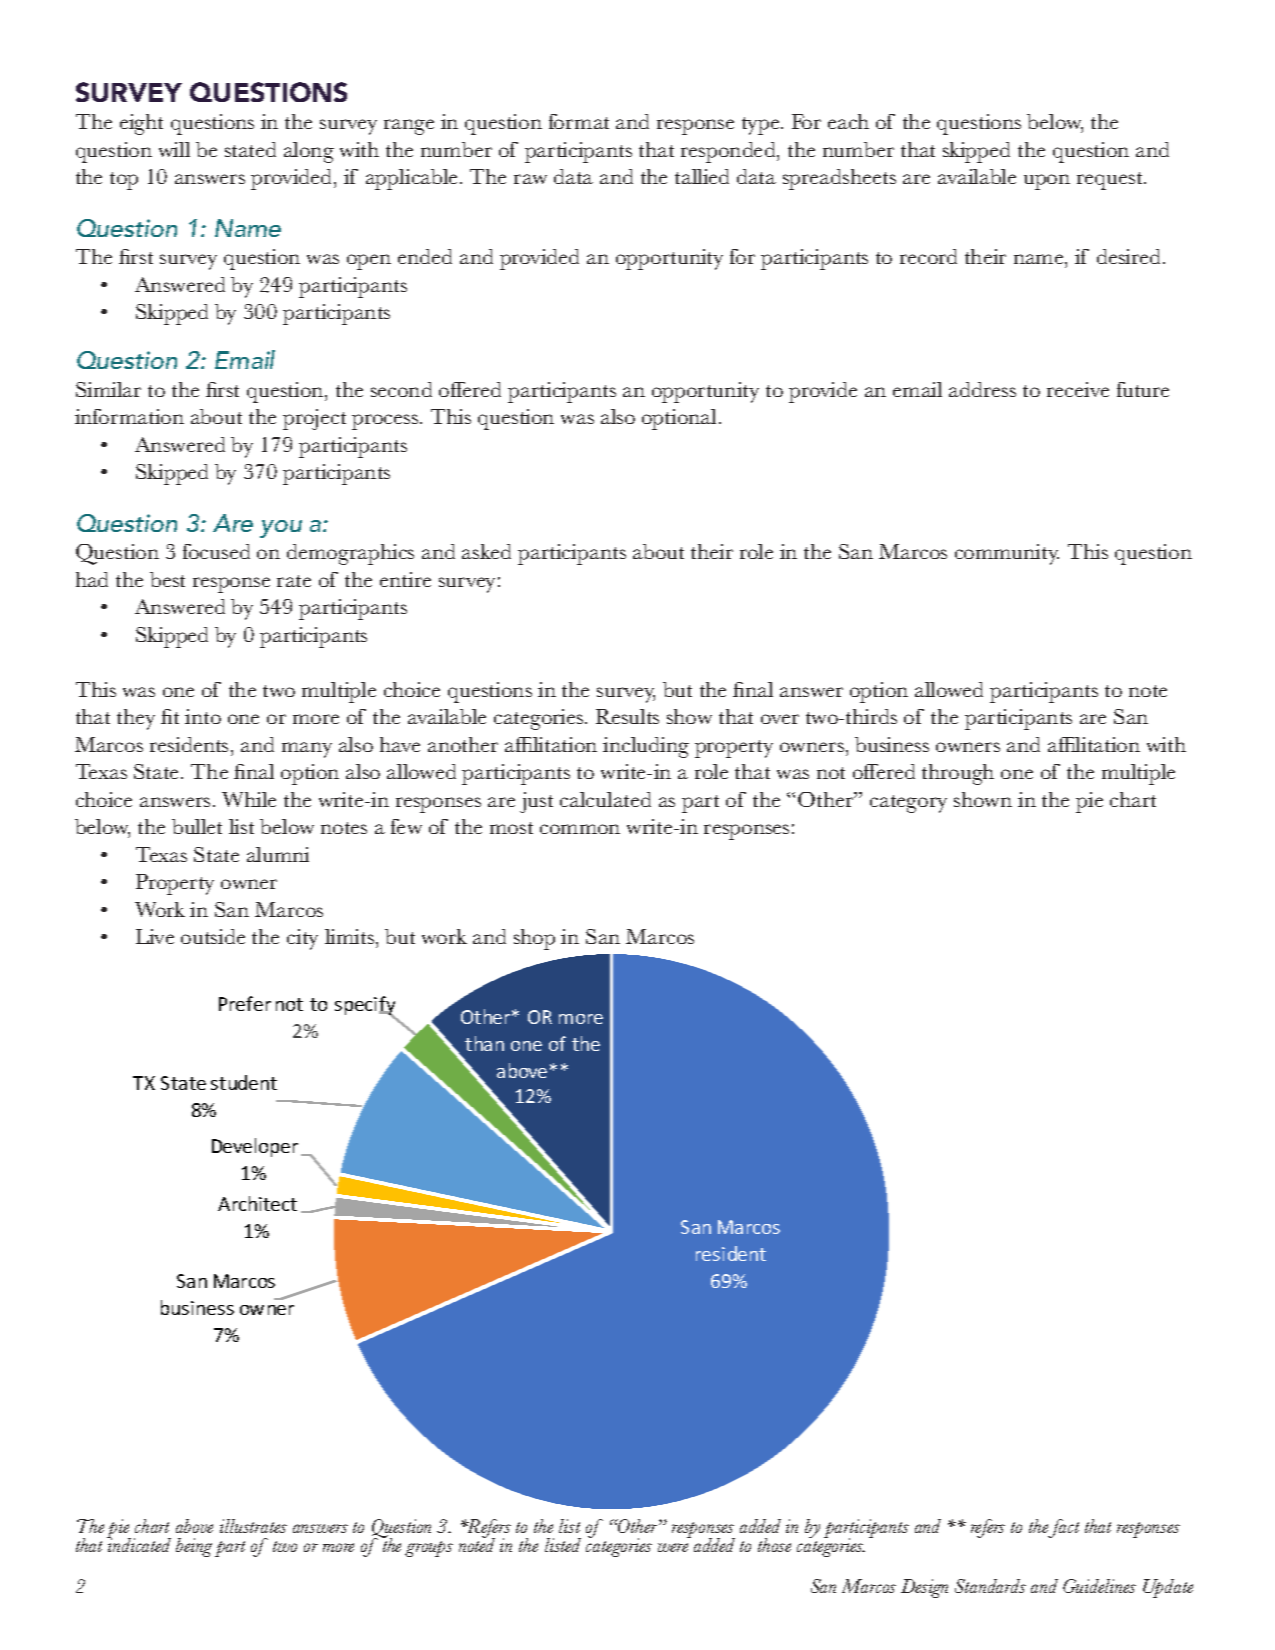  Describe the element at coordinates (627, 716) in the screenshot. I see `Results` at that location.
